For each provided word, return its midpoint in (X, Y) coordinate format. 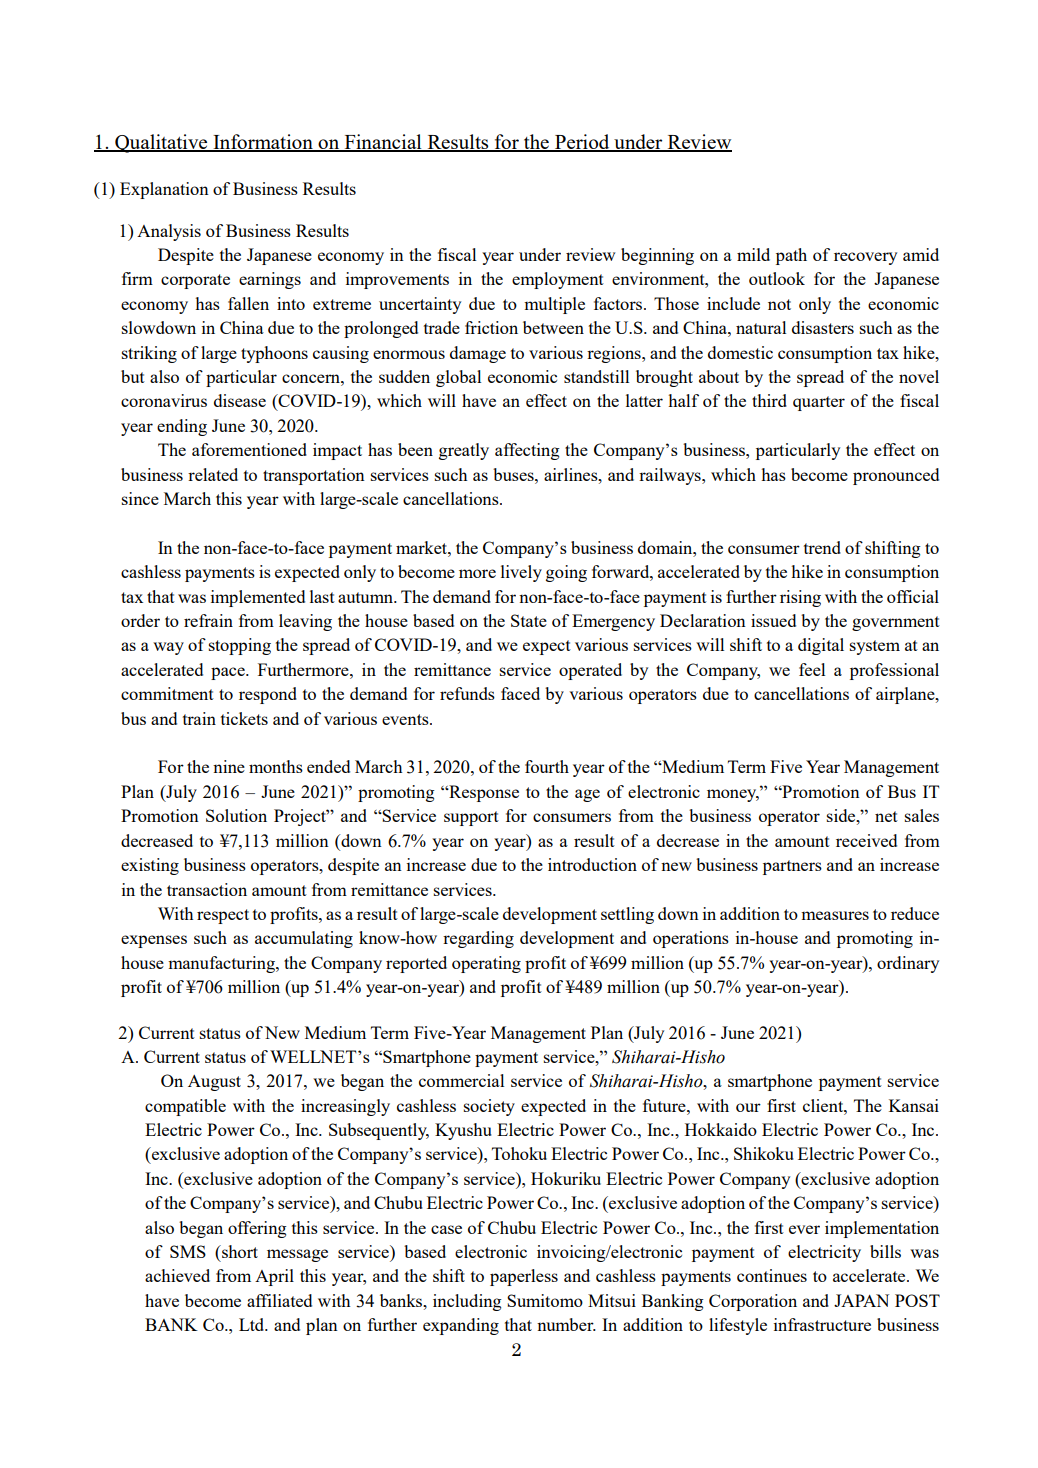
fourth (547, 766)
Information (263, 142)
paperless (524, 1277)
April (274, 1277)
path (791, 256)
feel (812, 669)
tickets (244, 718)
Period (582, 142)
